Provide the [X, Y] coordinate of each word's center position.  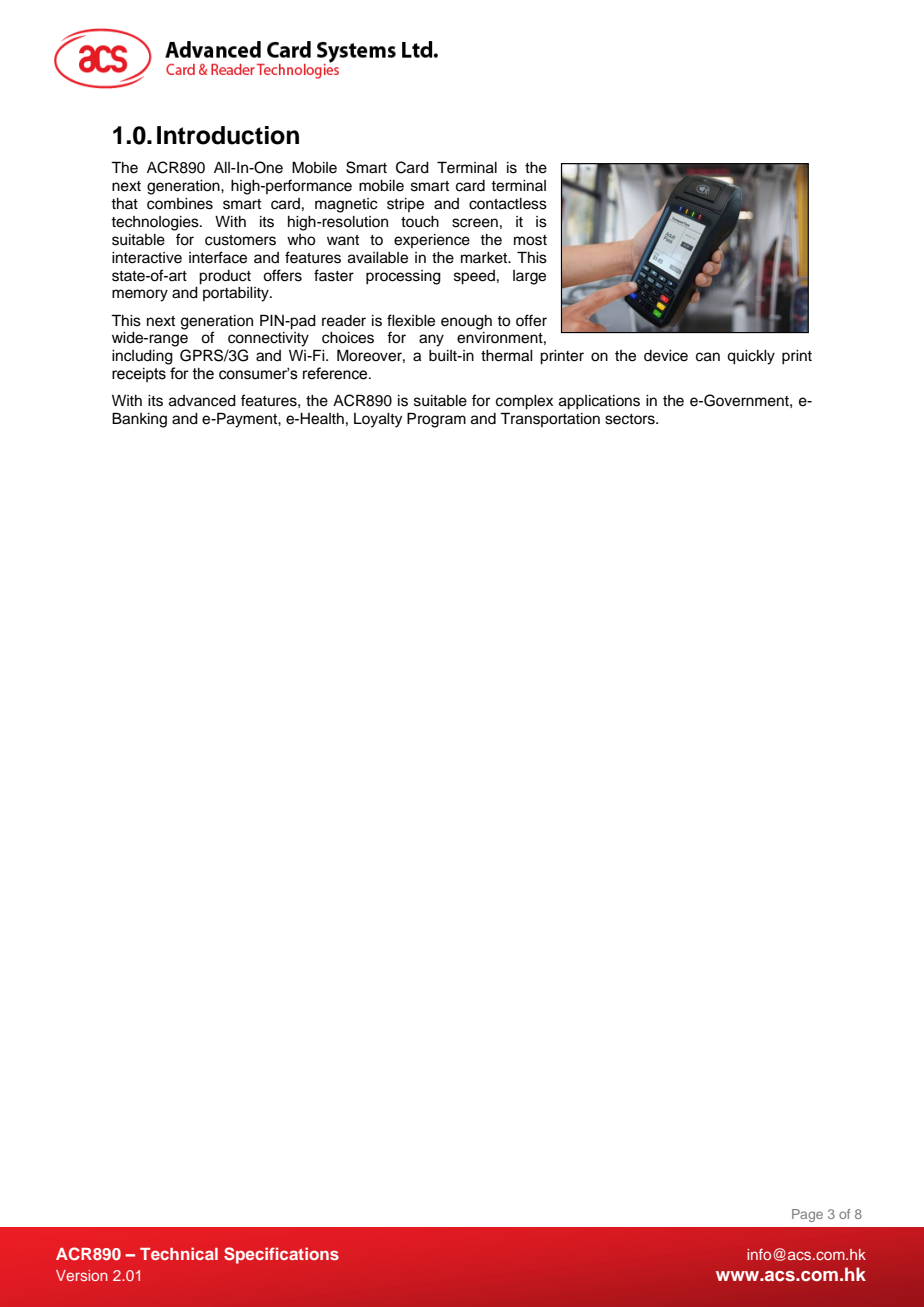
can [708, 357]
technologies [156, 223]
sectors [631, 419]
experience [432, 241]
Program [436, 420]
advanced [202, 401]
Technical [179, 1253]
